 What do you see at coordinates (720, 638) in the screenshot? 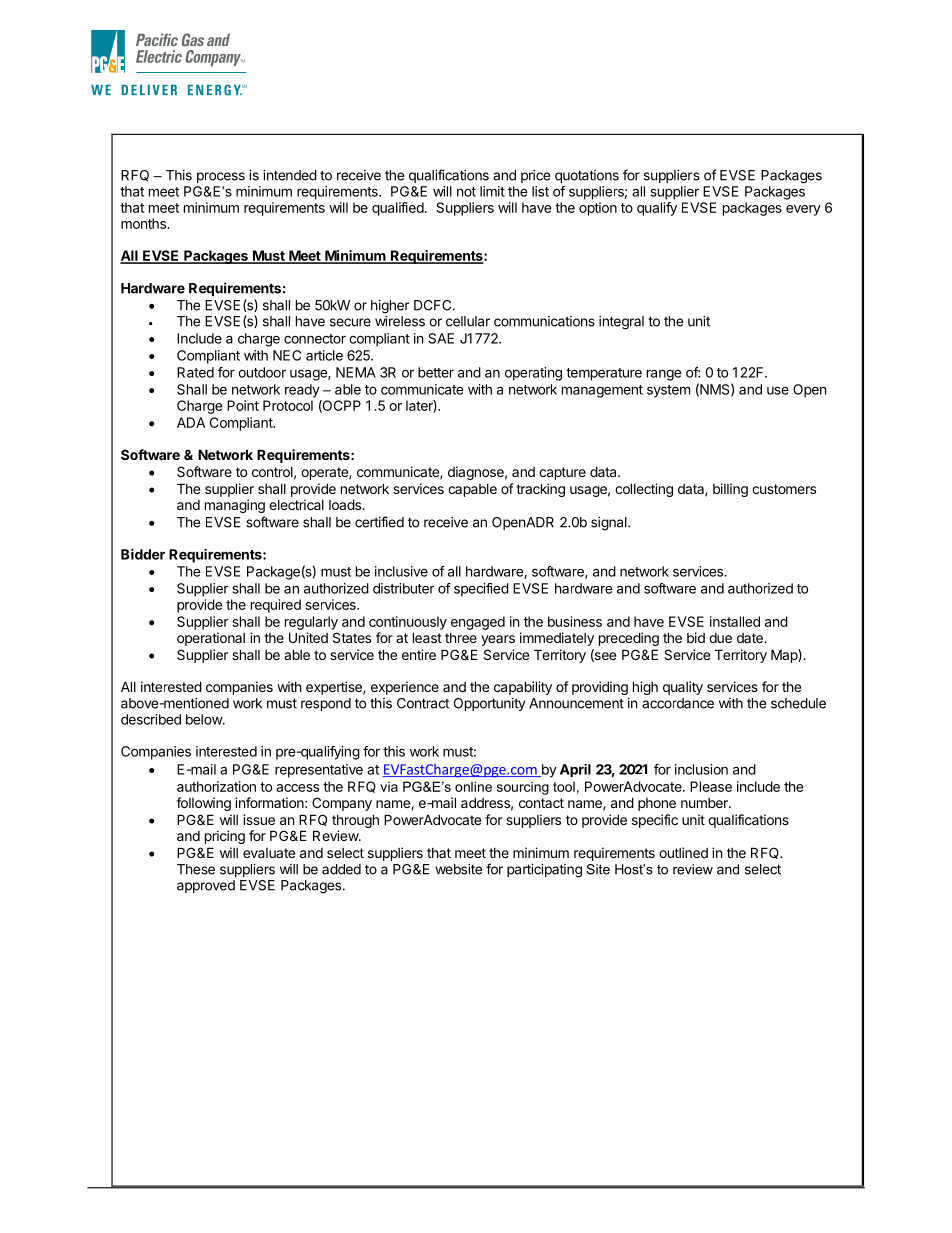
I see `due` at bounding box center [720, 638].
